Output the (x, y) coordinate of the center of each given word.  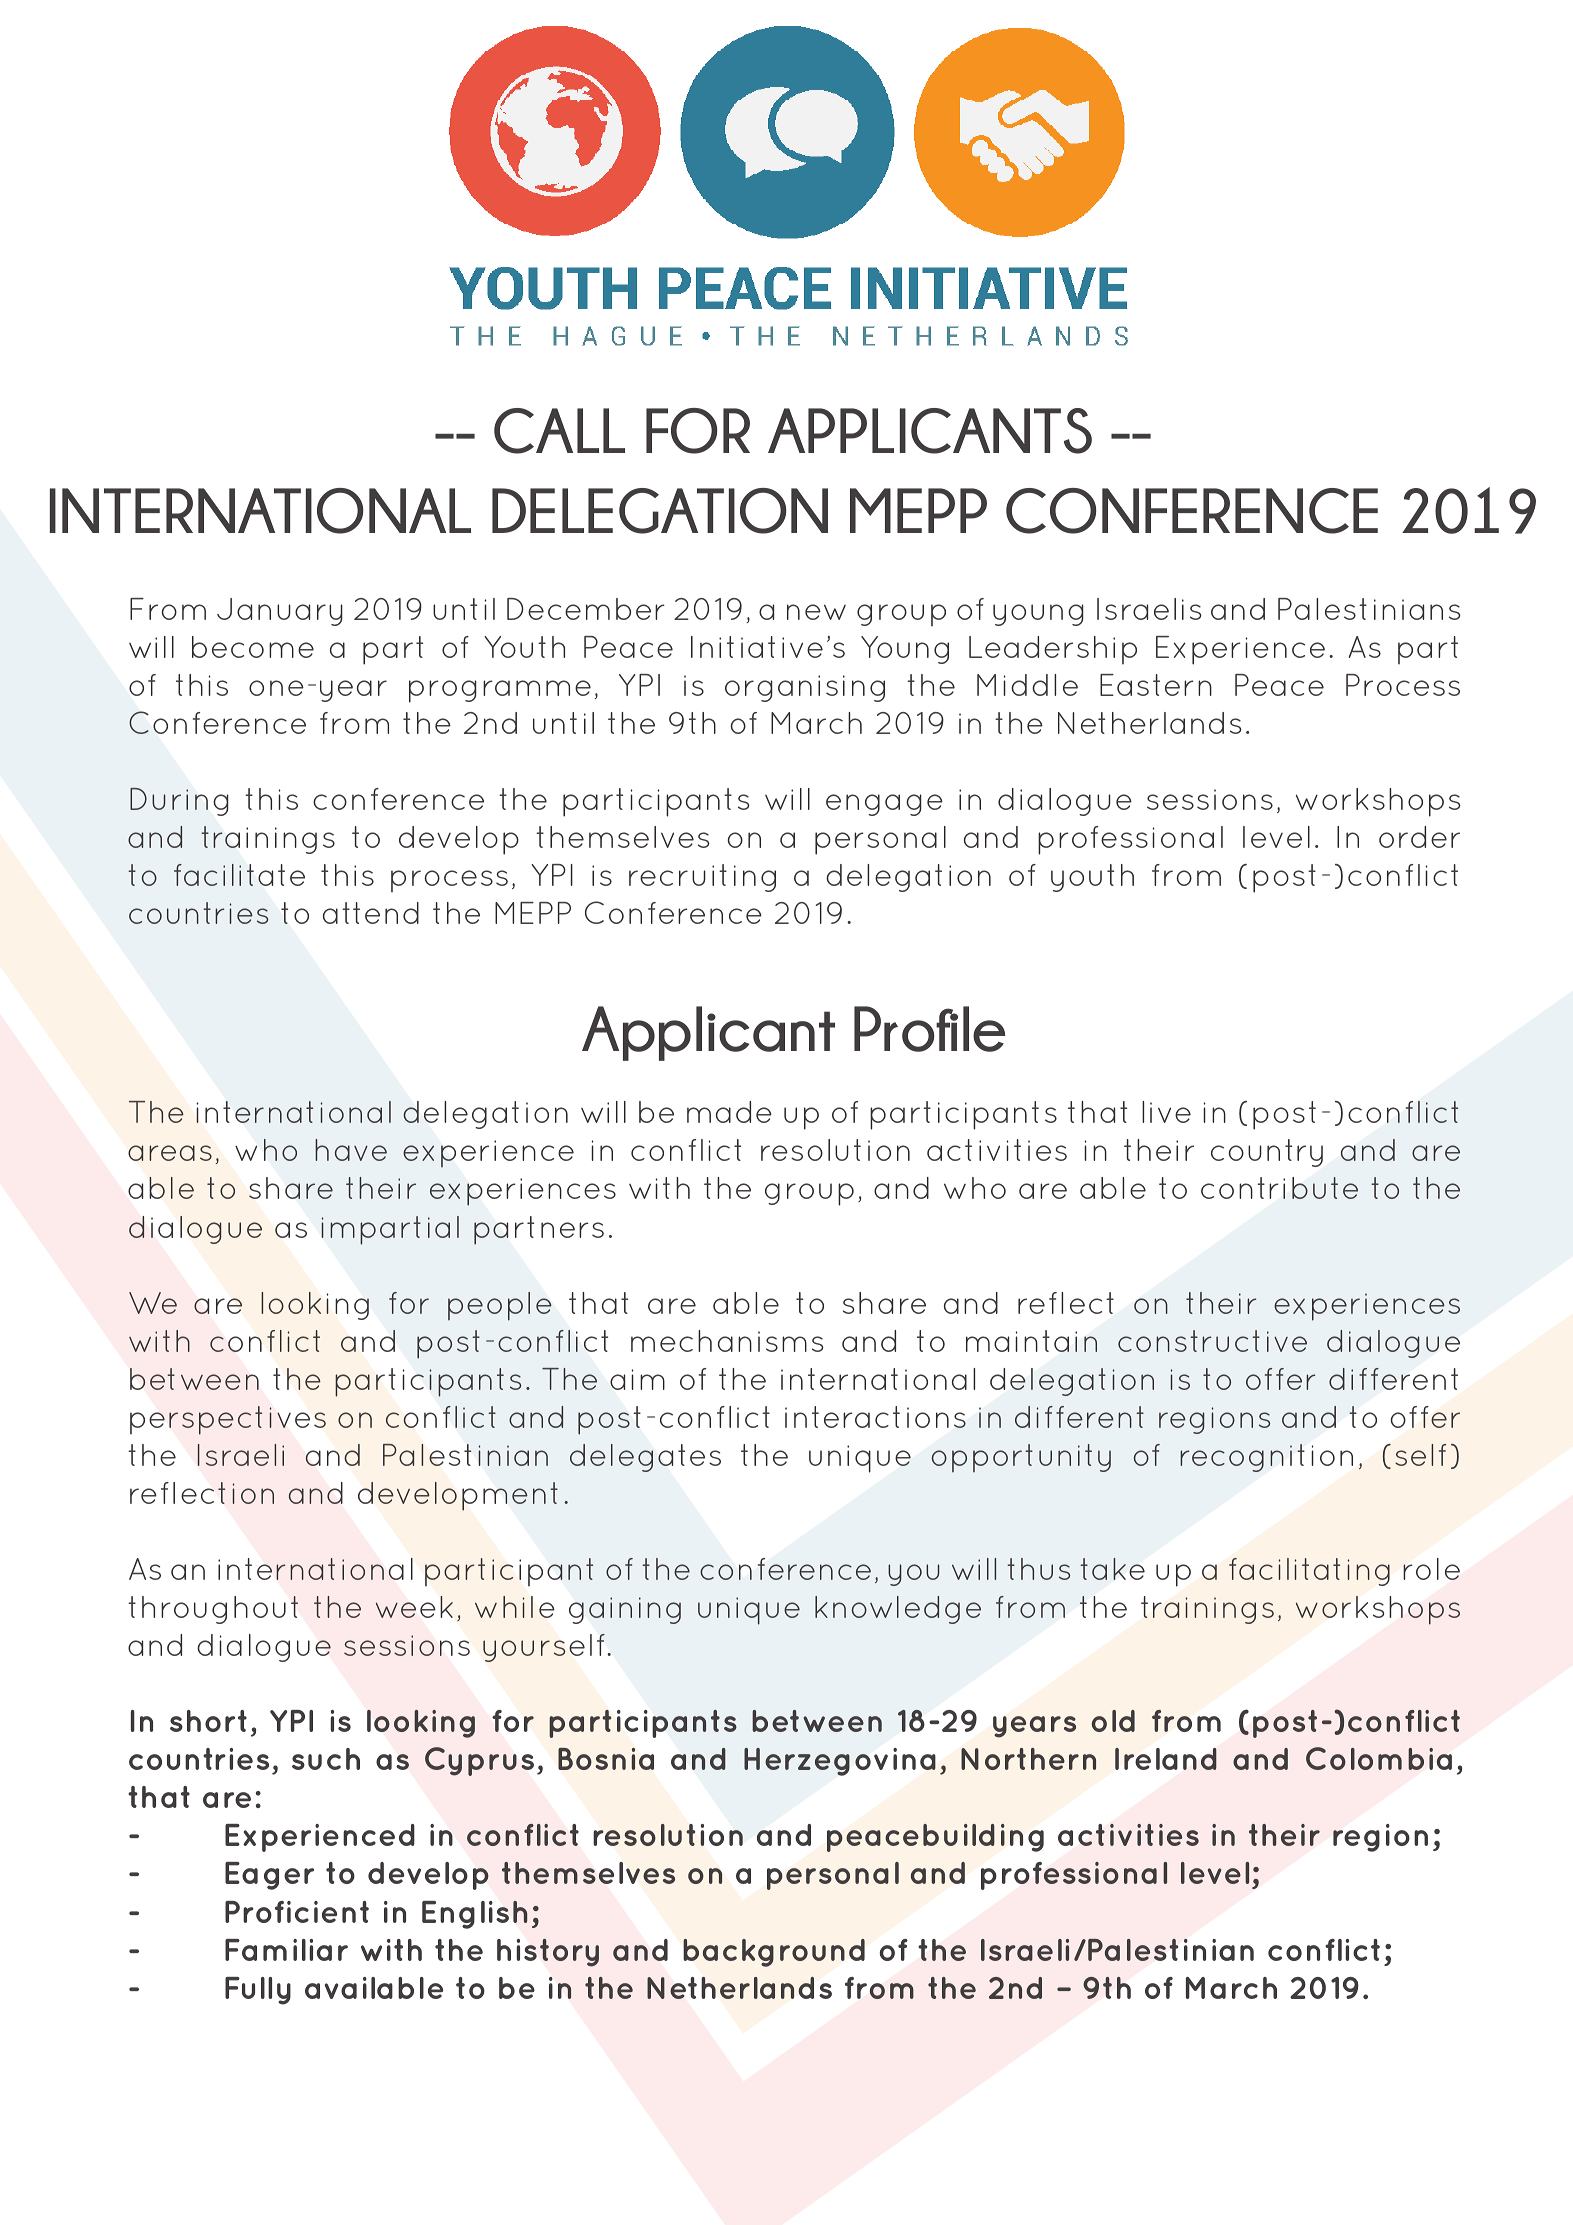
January (280, 612)
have (351, 1150)
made (729, 1112)
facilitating (1309, 1572)
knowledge (898, 1610)
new (816, 612)
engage (884, 805)
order (1419, 837)
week (414, 1607)
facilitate (239, 875)
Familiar (286, 1950)
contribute (1279, 1188)
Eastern (1156, 685)
